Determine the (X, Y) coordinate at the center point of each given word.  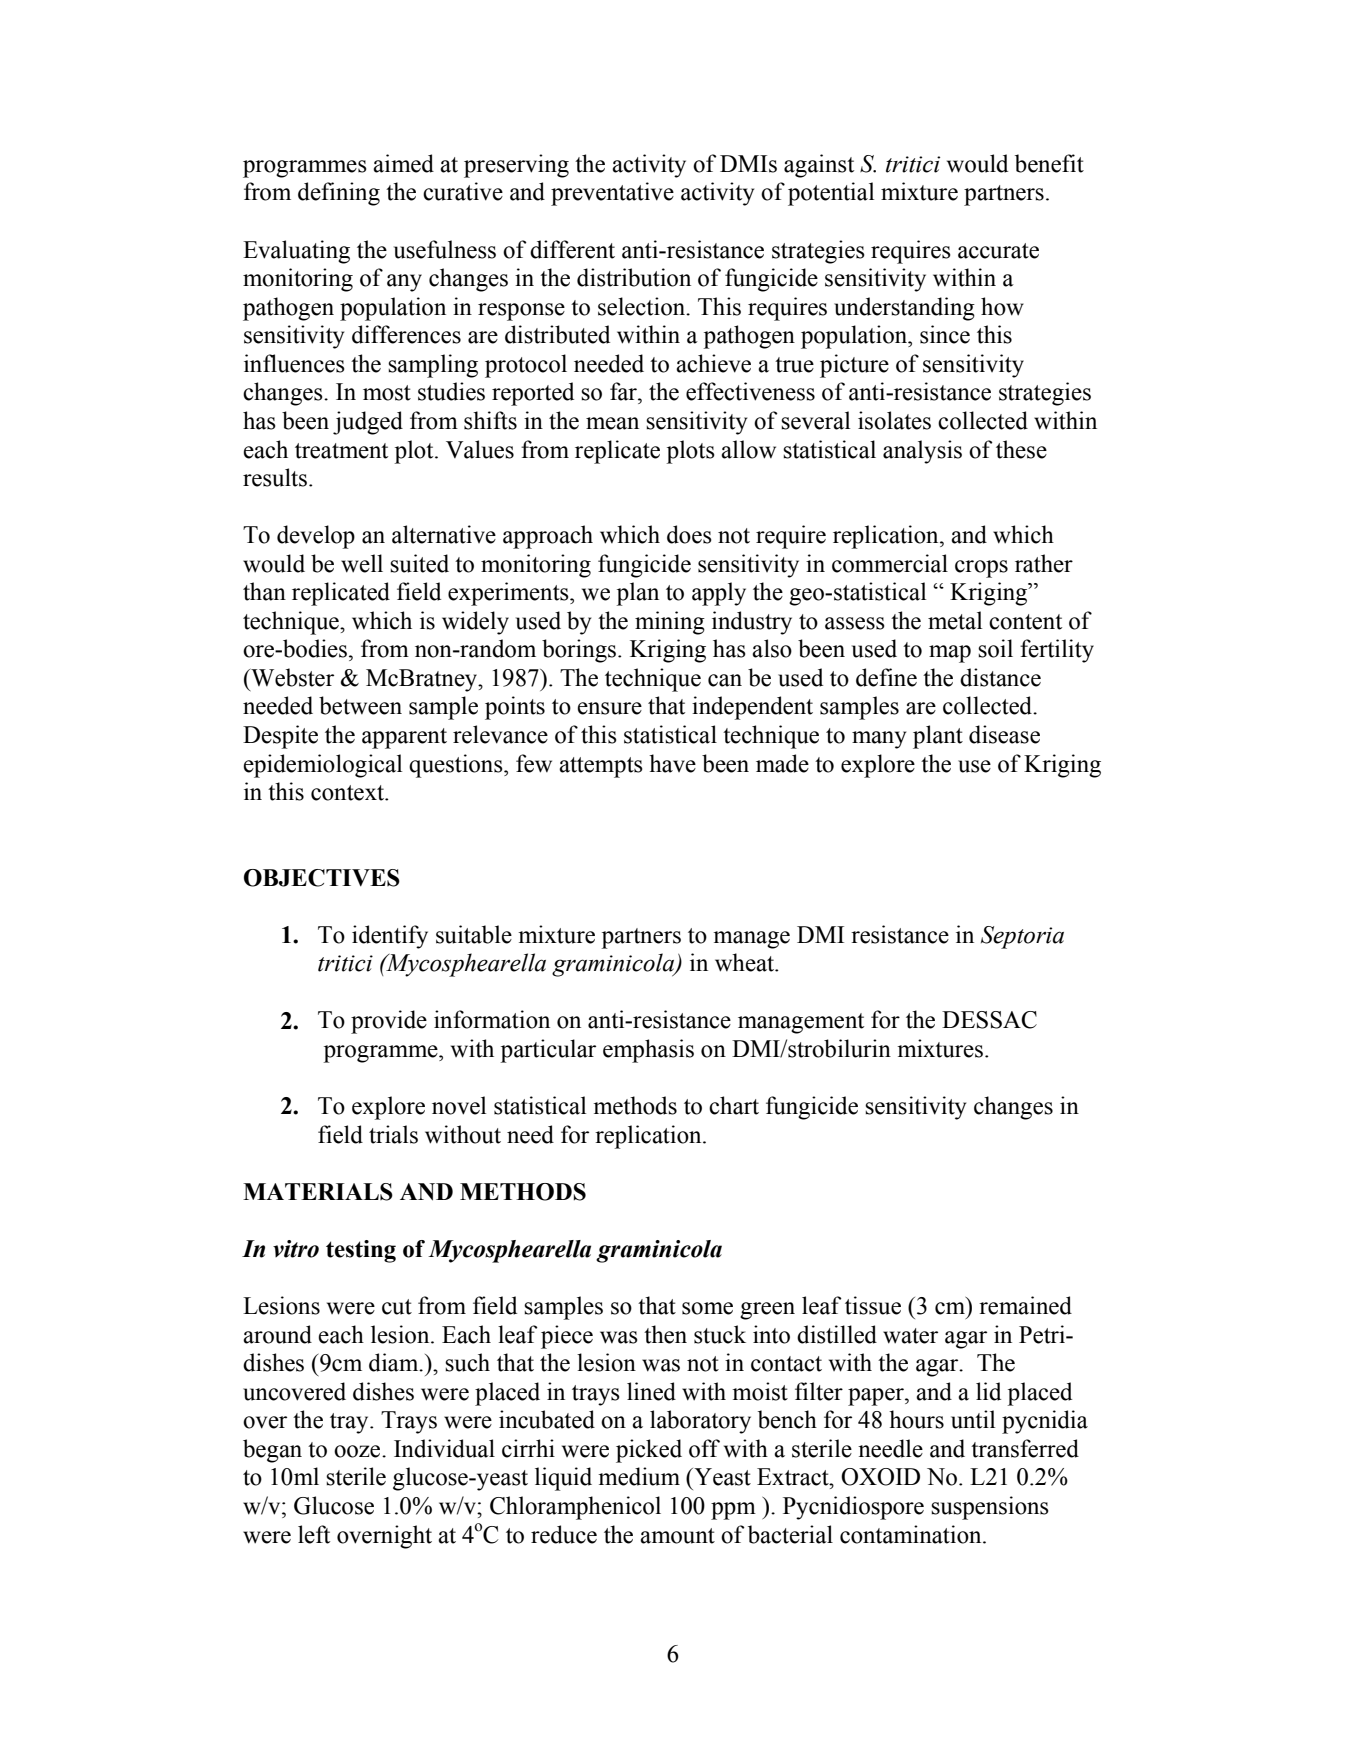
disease (1004, 734)
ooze (358, 1451)
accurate (998, 251)
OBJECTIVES (322, 878)
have (672, 763)
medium (639, 1476)
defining (339, 194)
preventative (612, 194)
